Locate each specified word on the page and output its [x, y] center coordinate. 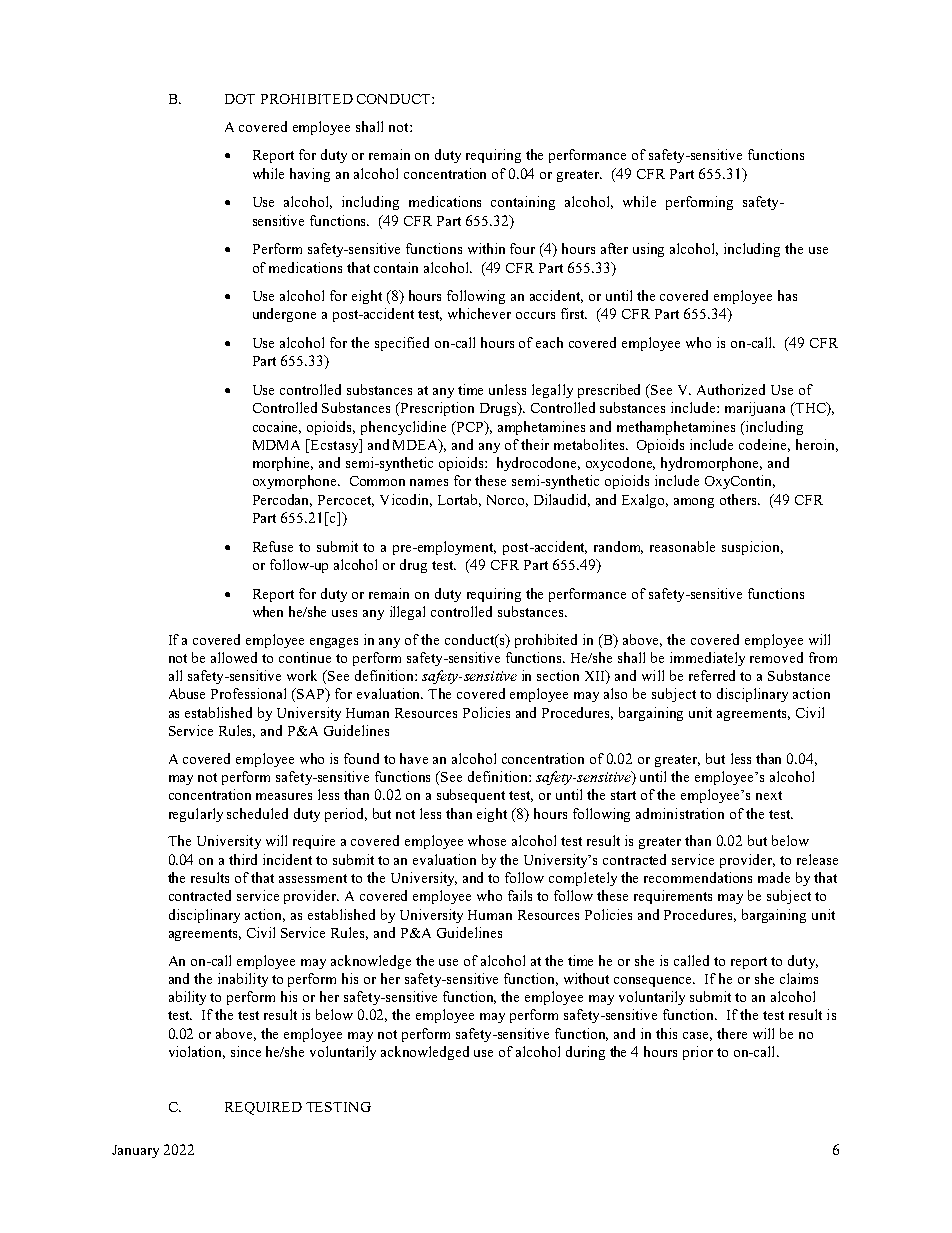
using [648, 250]
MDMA [276, 445]
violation [197, 1052]
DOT [240, 99]
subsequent [471, 796]
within [486, 248]
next [769, 795]
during [585, 1053]
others [739, 499]
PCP [470, 426]
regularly [196, 815]
